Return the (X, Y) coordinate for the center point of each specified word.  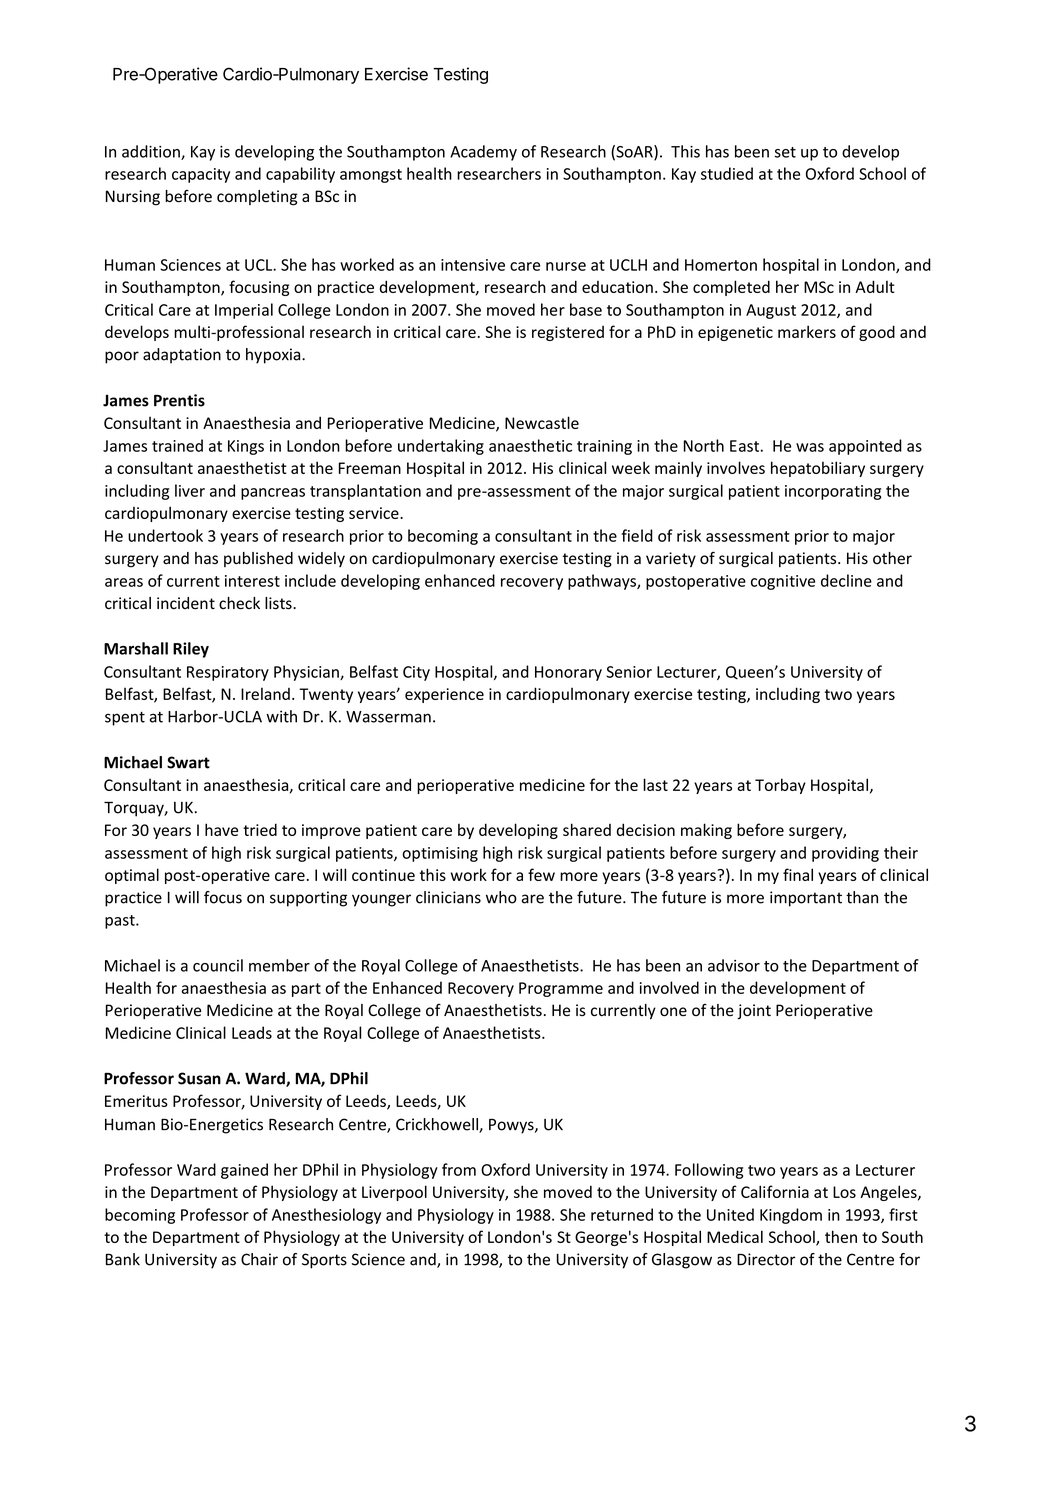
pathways (603, 582)
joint (754, 1012)
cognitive (783, 582)
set (785, 152)
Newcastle (542, 422)
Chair (259, 1259)
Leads (252, 1032)
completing (257, 198)
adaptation (182, 356)
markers (807, 331)
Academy (483, 153)
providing (845, 854)
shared (587, 829)
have (221, 829)
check (239, 603)
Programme (561, 989)
